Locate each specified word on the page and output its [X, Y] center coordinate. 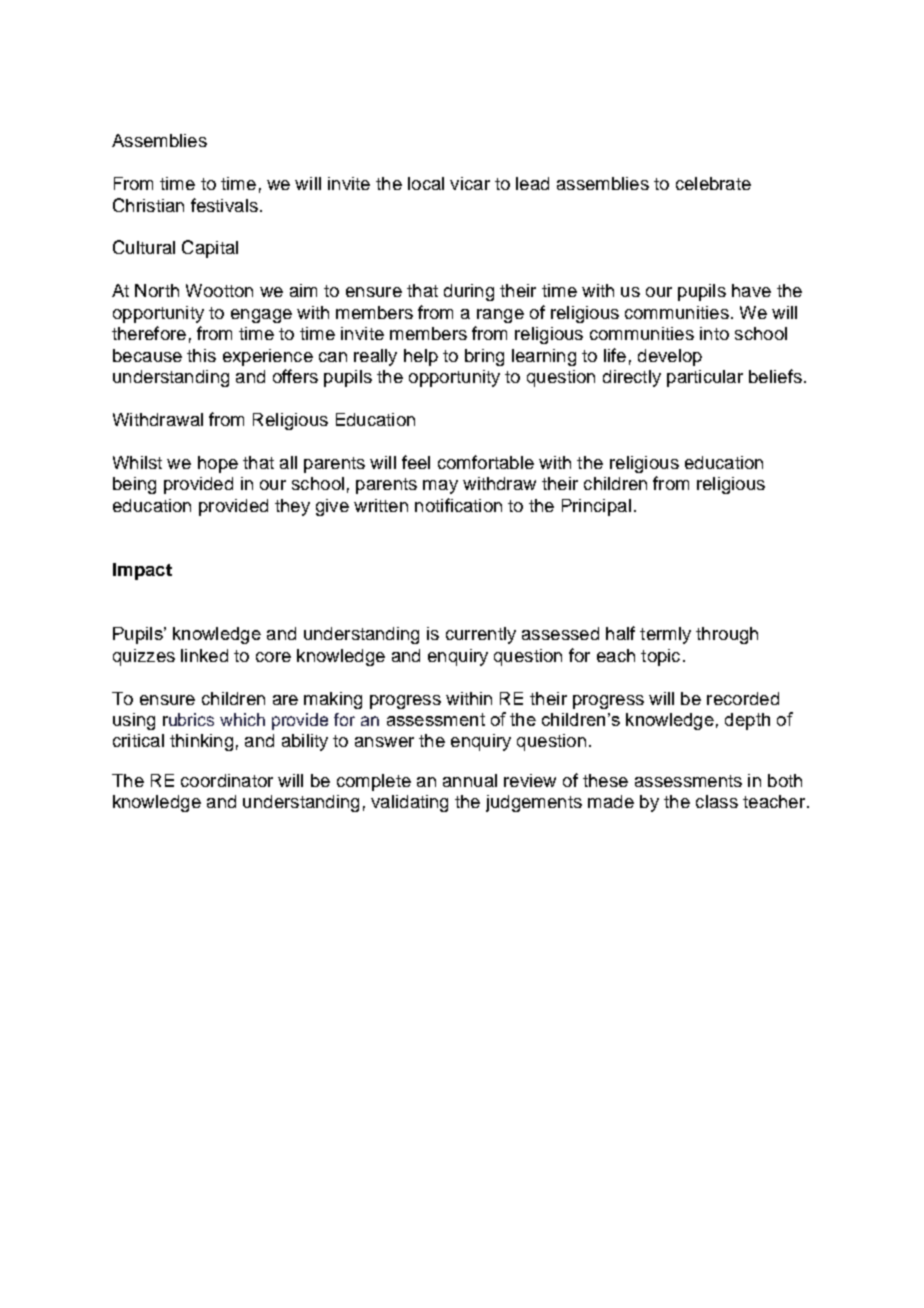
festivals [224, 205]
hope [218, 464]
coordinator [227, 780]
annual [470, 780]
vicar [470, 183]
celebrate [713, 183]
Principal [596, 507]
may [440, 487]
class [717, 801]
